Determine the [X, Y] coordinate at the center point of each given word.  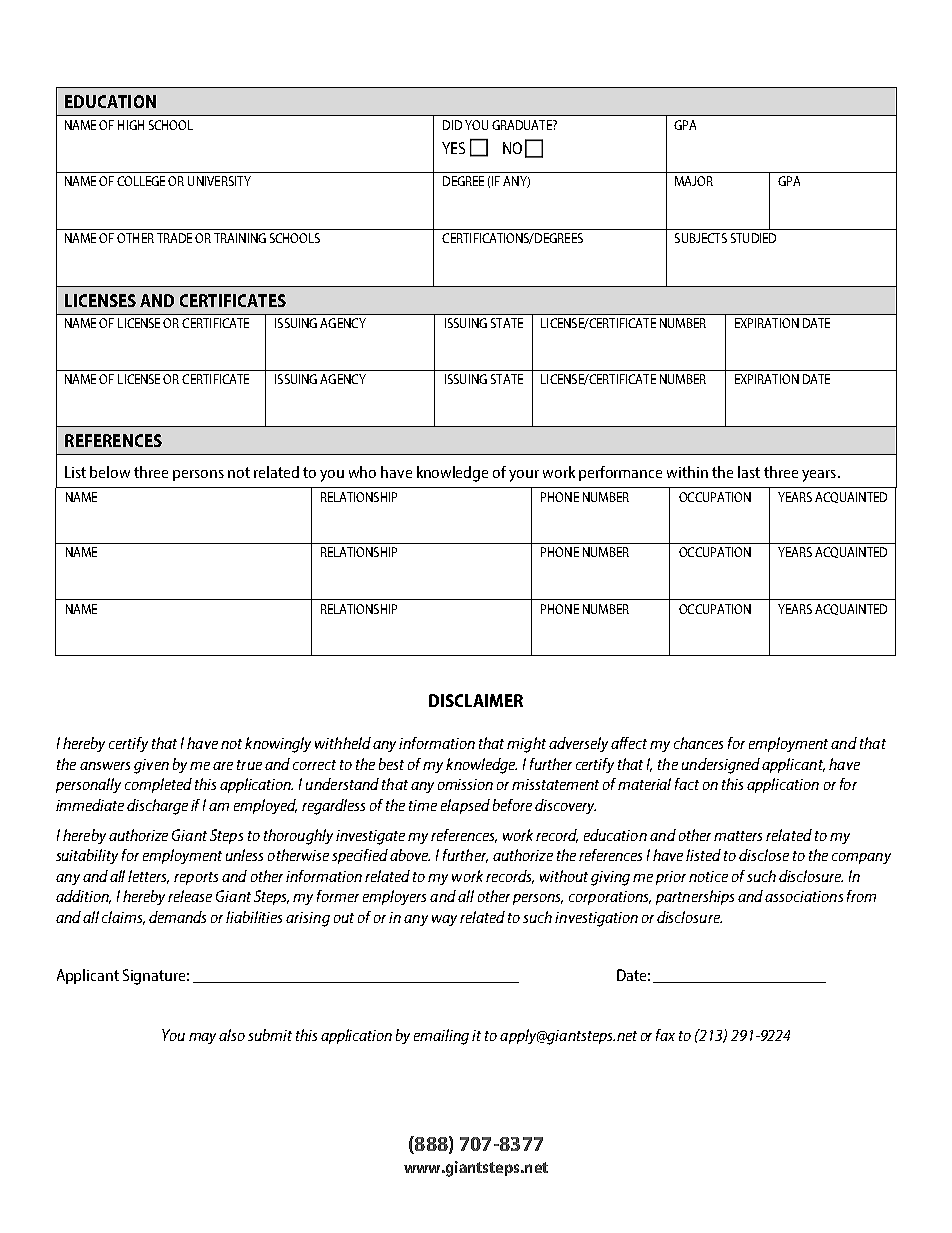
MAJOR [694, 181]
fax [665, 1035]
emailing [441, 1037]
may [202, 1038]
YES [453, 148]
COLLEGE [141, 181]
